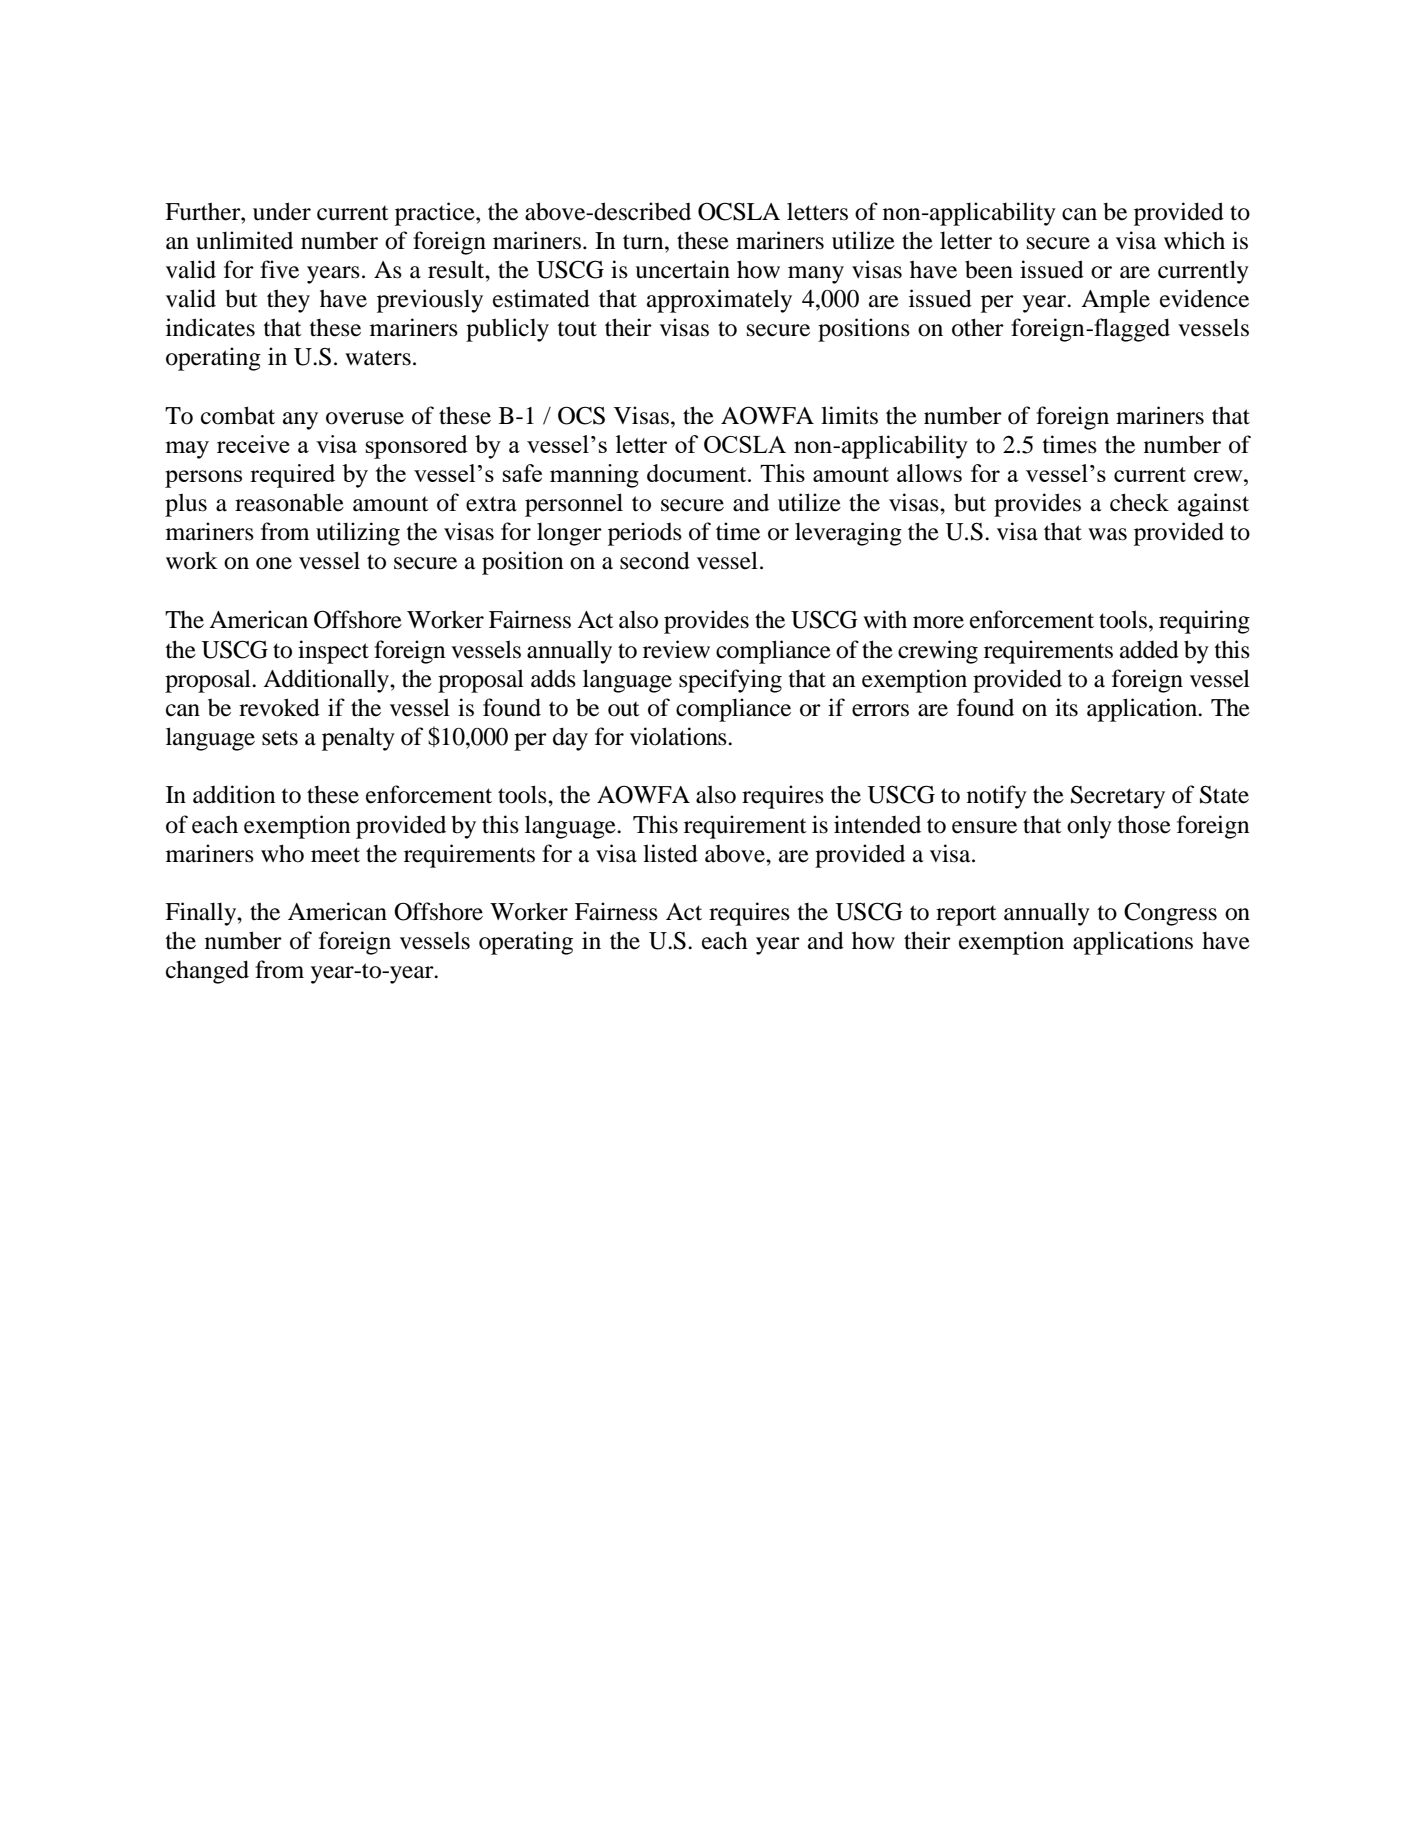 This screenshot has height=1827, width=1412. What do you see at coordinates (655, 560) in the screenshot?
I see `second` at bounding box center [655, 560].
